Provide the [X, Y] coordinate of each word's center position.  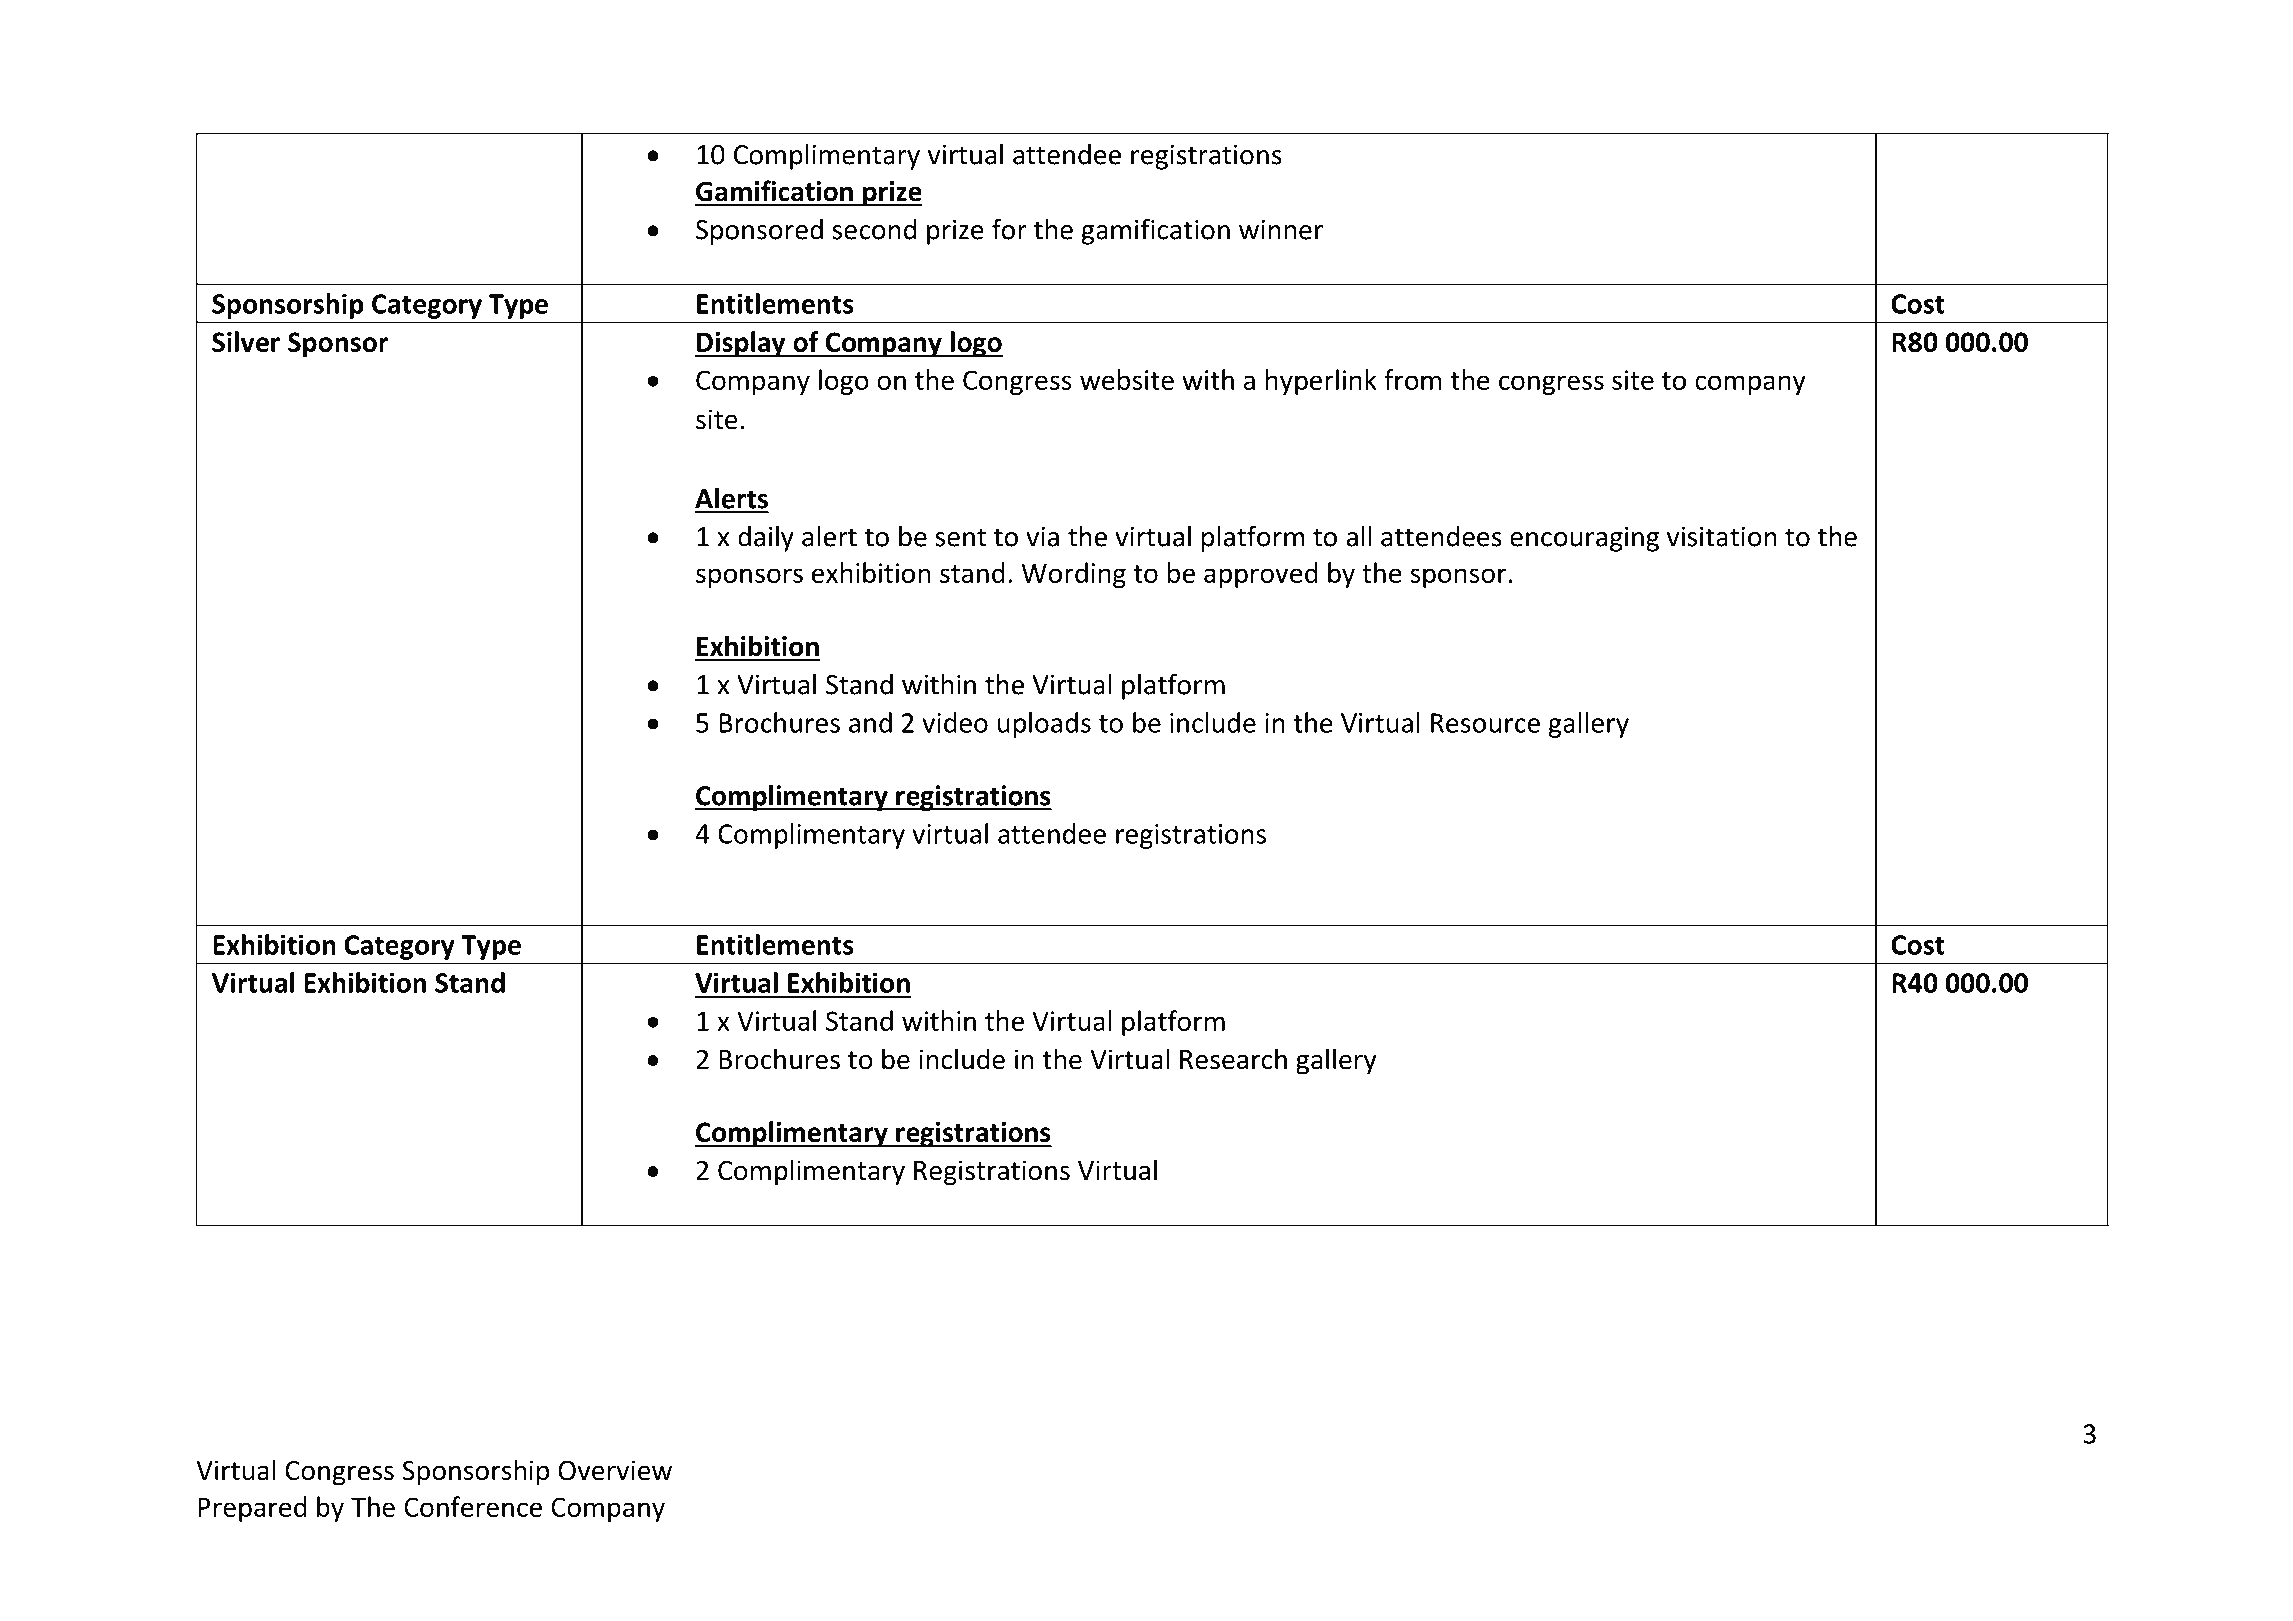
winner [1281, 229]
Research [1233, 1059]
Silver [246, 341]
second [874, 229]
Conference [473, 1506]
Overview [615, 1470]
